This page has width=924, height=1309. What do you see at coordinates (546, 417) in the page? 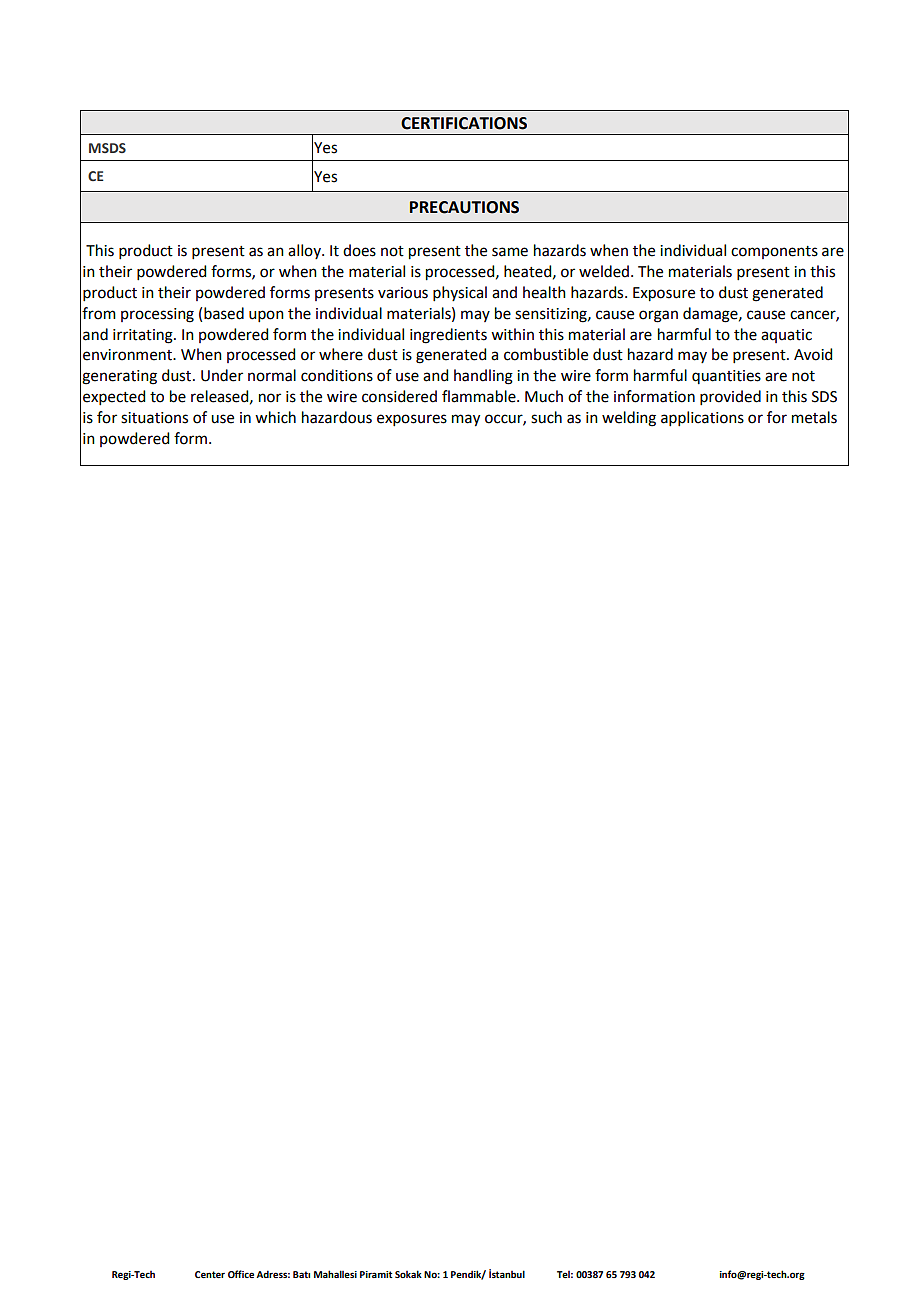
I see `such` at bounding box center [546, 417].
